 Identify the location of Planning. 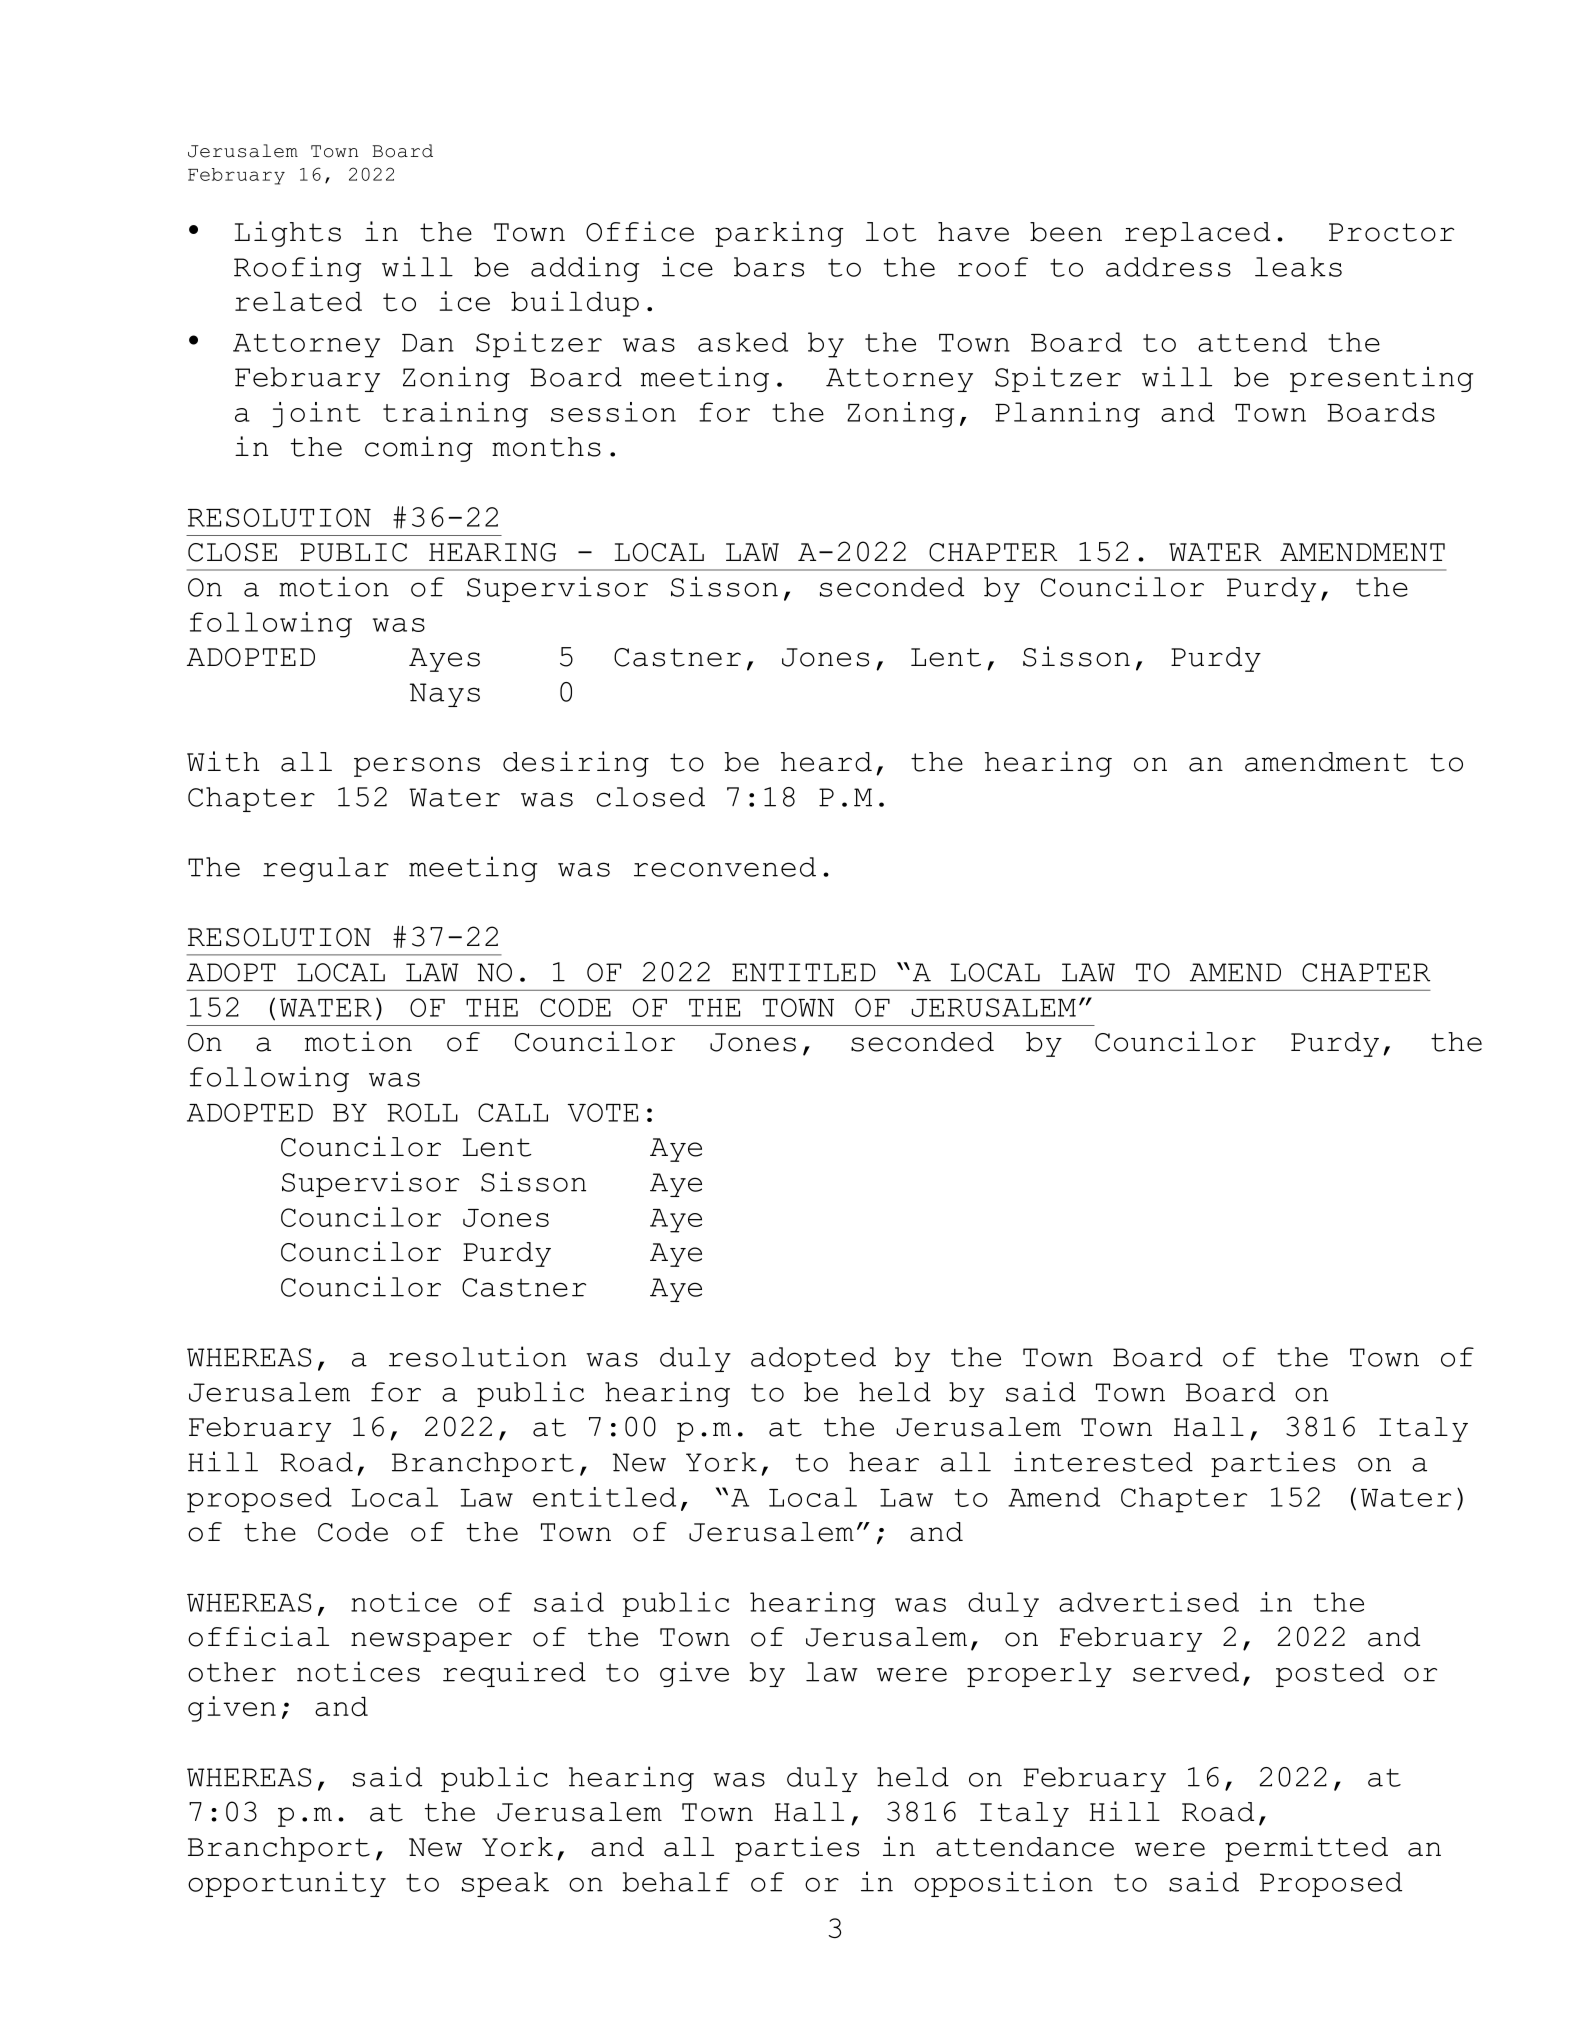
(1067, 415).
